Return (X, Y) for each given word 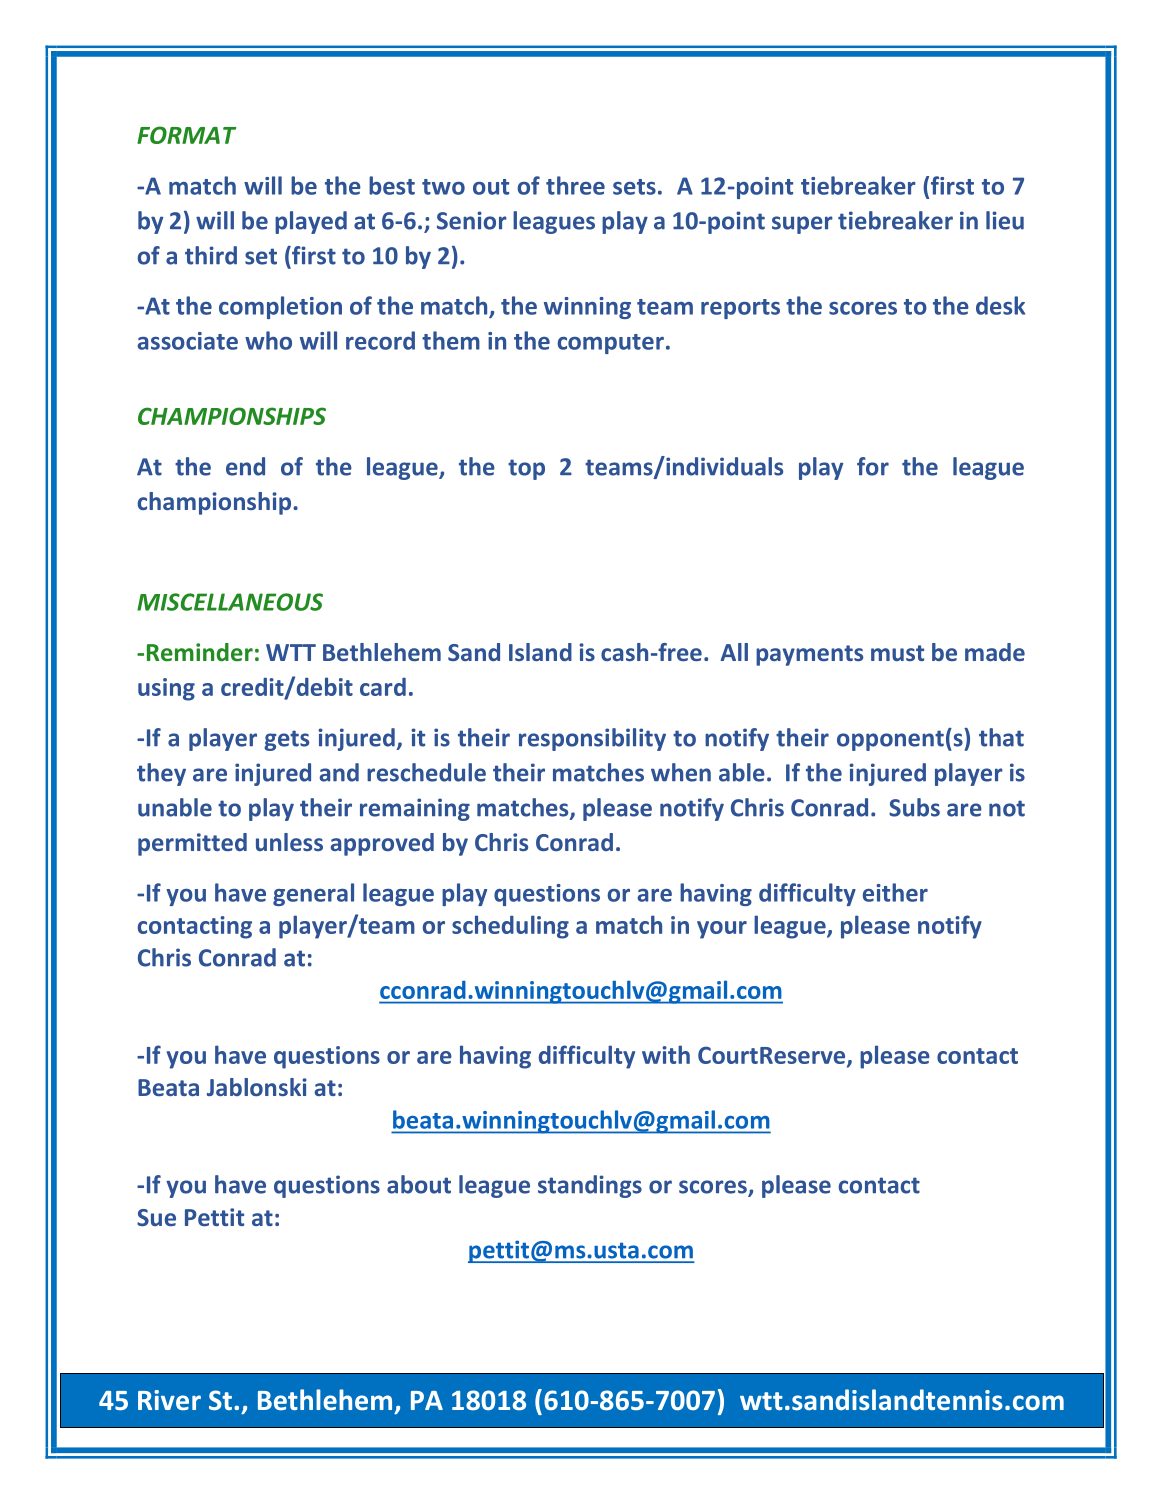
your (722, 930)
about (419, 1184)
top (526, 469)
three (575, 185)
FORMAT (186, 135)
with (666, 1054)
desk (1000, 305)
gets (286, 740)
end (245, 466)
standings (590, 1186)
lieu (1005, 220)
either (895, 892)
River (169, 1400)
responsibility (592, 739)
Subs (914, 807)
